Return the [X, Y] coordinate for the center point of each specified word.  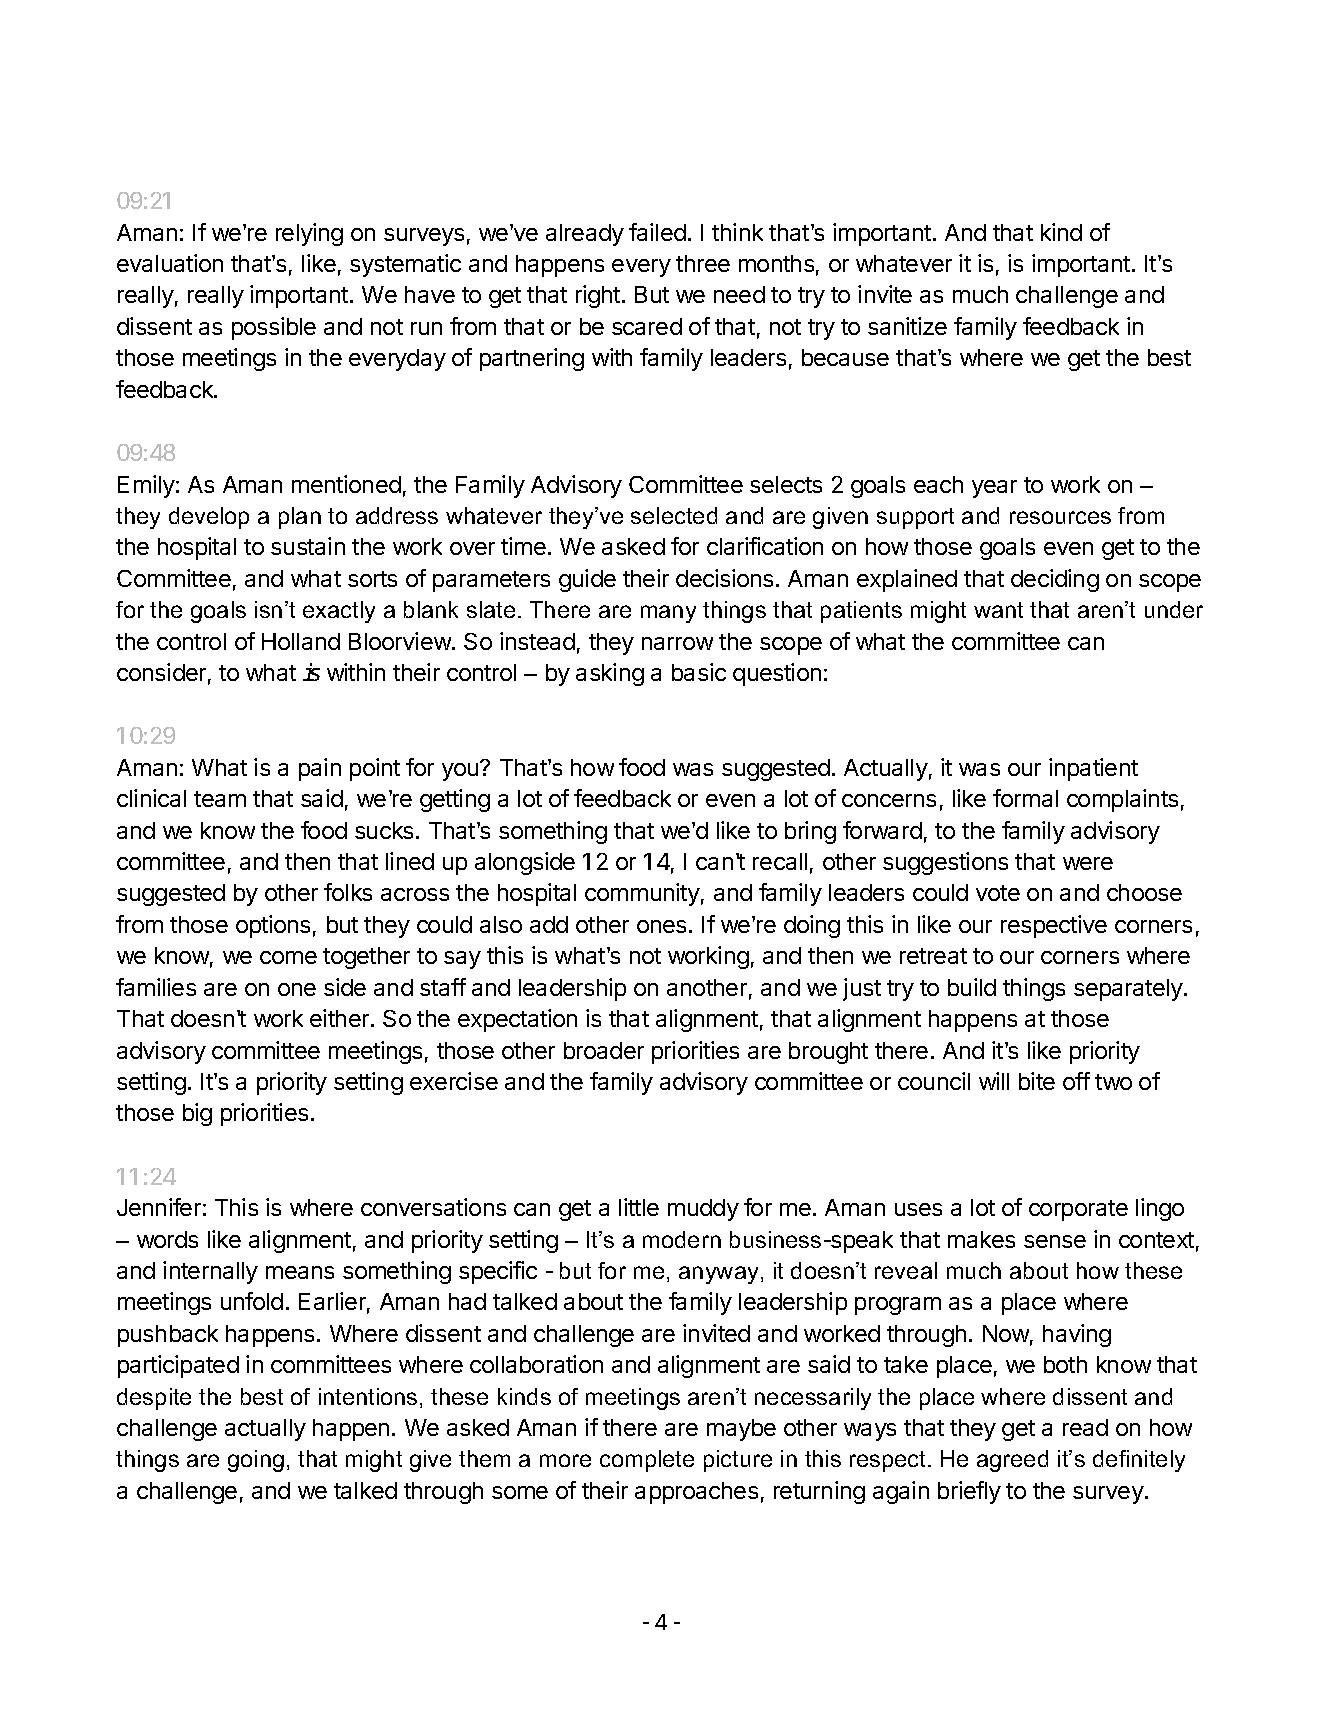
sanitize [907, 326]
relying [309, 234]
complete [647, 1461]
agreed [1012, 1461]
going [256, 1461]
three [703, 263]
